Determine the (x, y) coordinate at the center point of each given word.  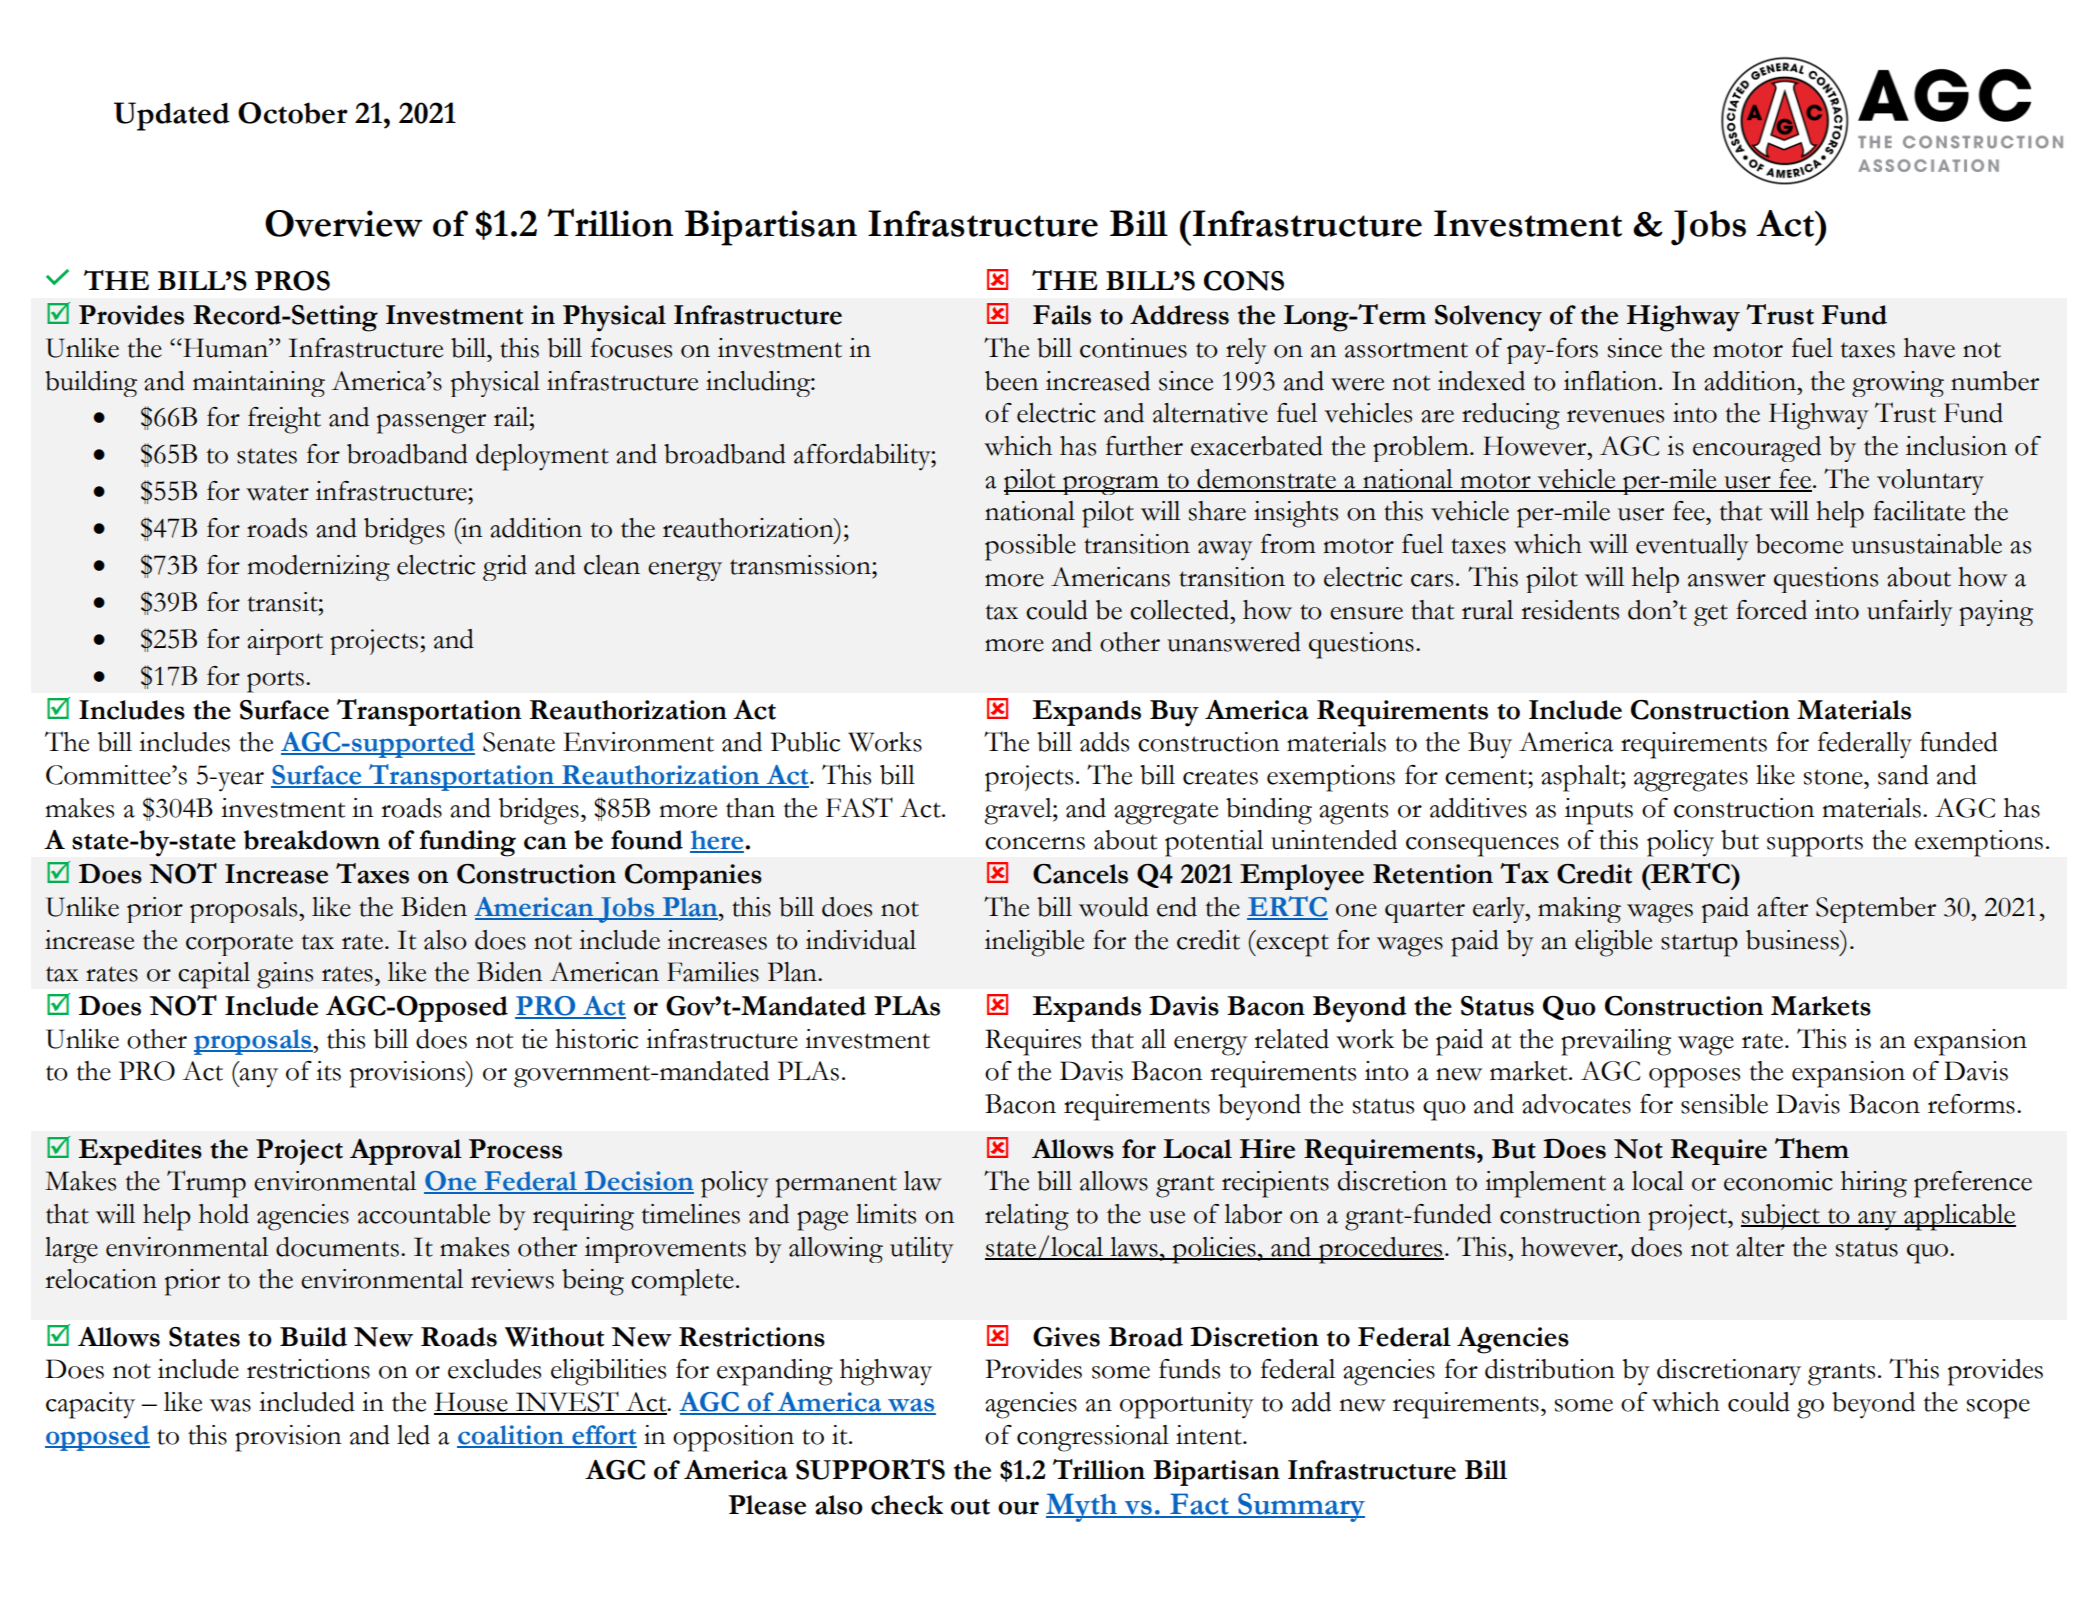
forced (1771, 610)
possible (1030, 547)
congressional (1093, 1438)
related (1291, 1039)
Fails (1062, 315)
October (293, 113)
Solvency (1488, 318)
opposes (1694, 1078)
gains (285, 975)
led (413, 1435)
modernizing (318, 568)
